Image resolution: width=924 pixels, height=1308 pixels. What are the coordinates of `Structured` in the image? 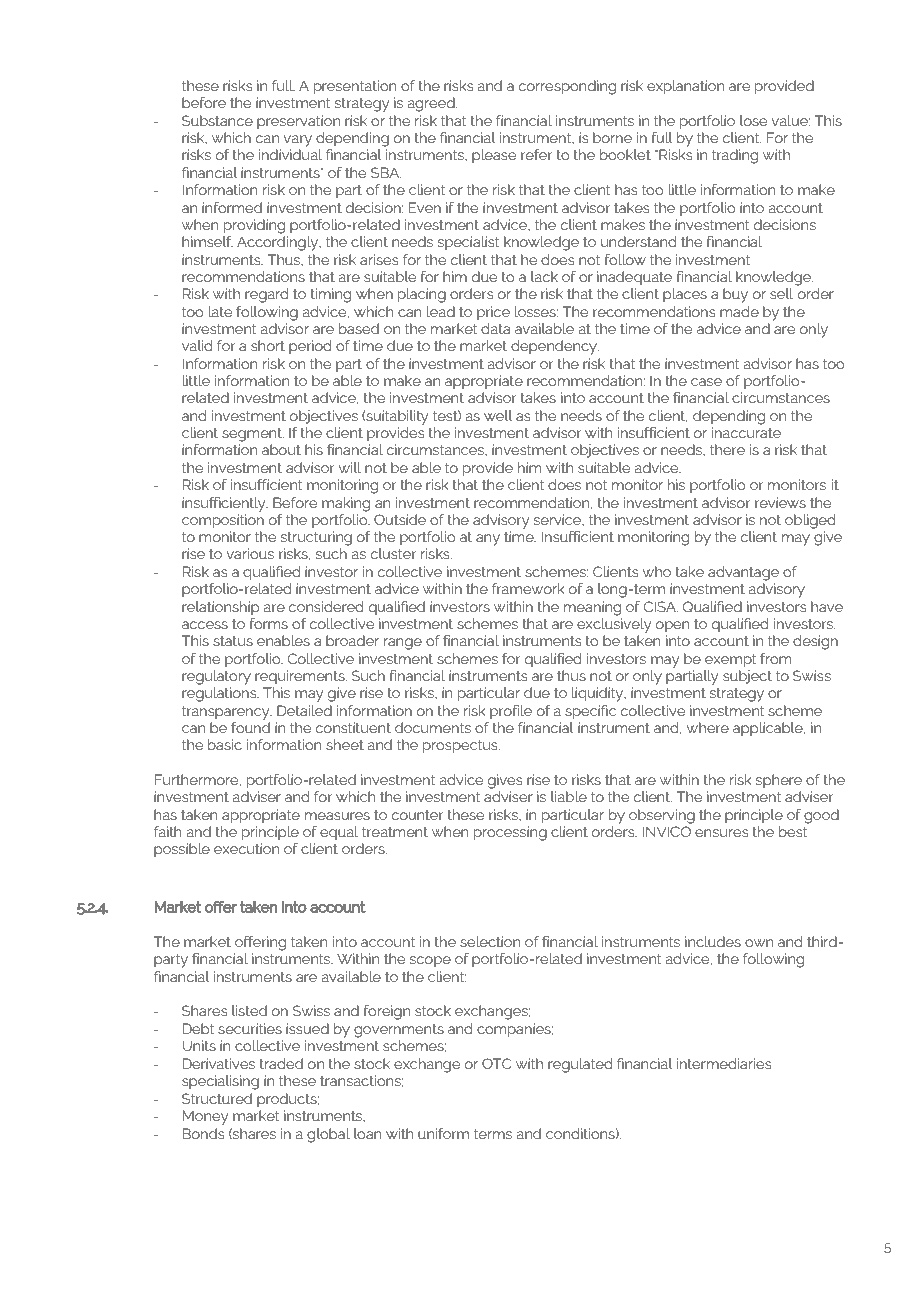 It's located at (217, 1098).
